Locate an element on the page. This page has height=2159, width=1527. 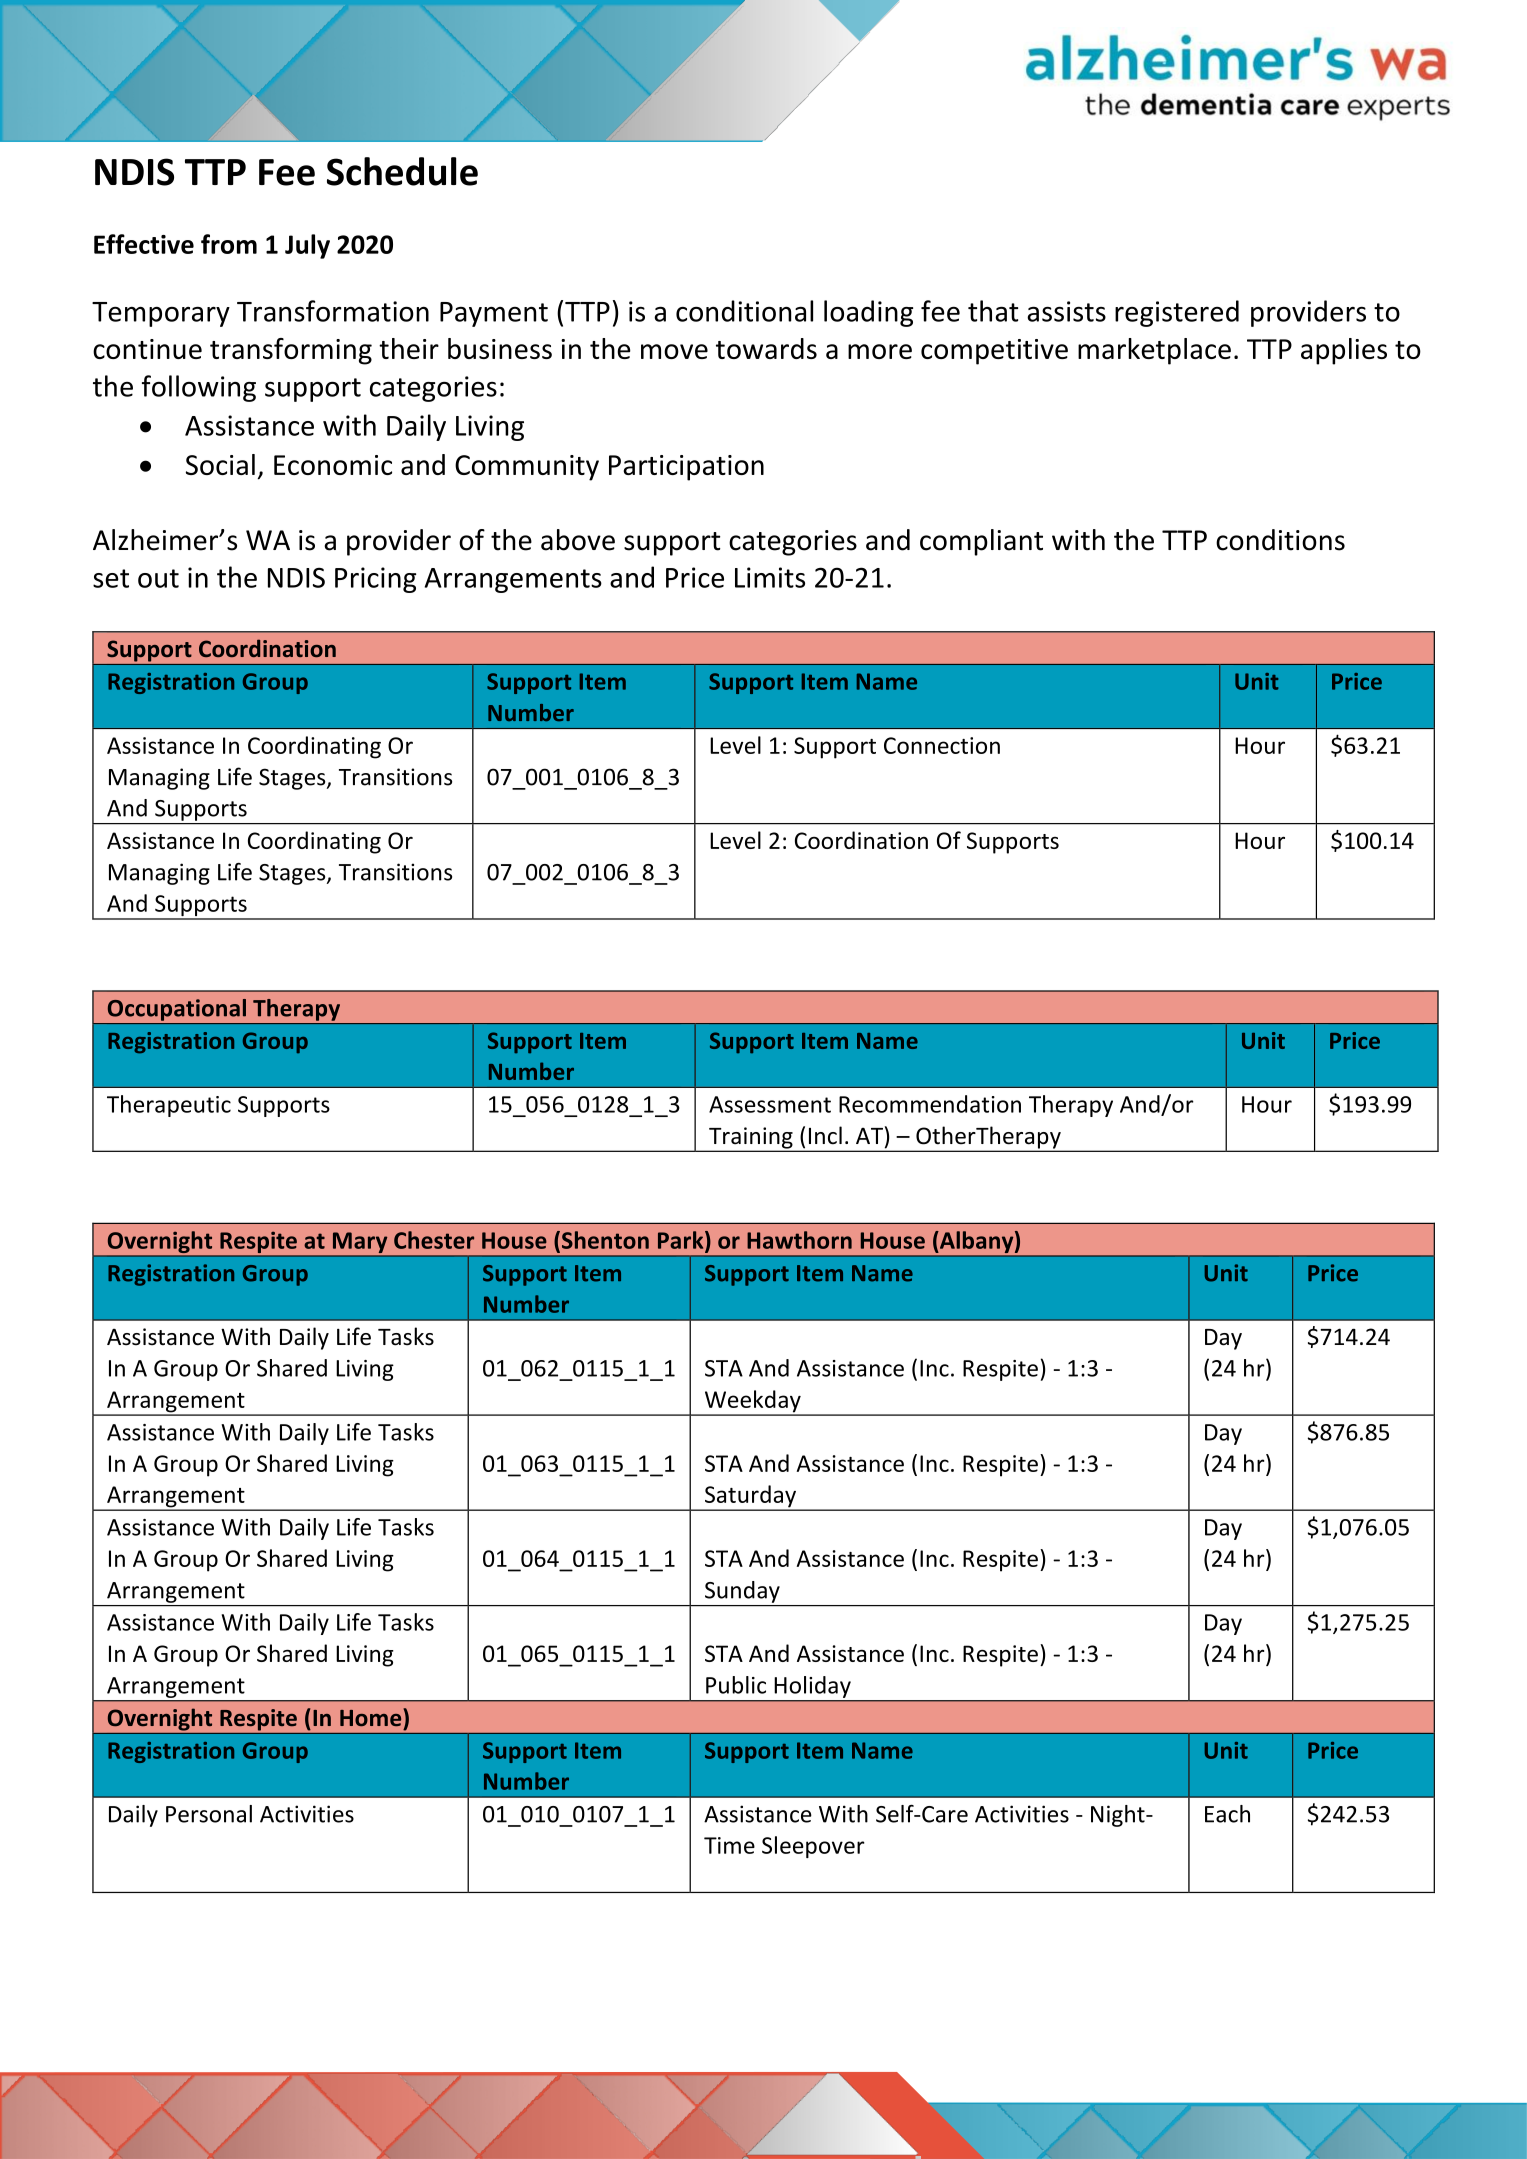
Recommendation is located at coordinates (930, 1104).
